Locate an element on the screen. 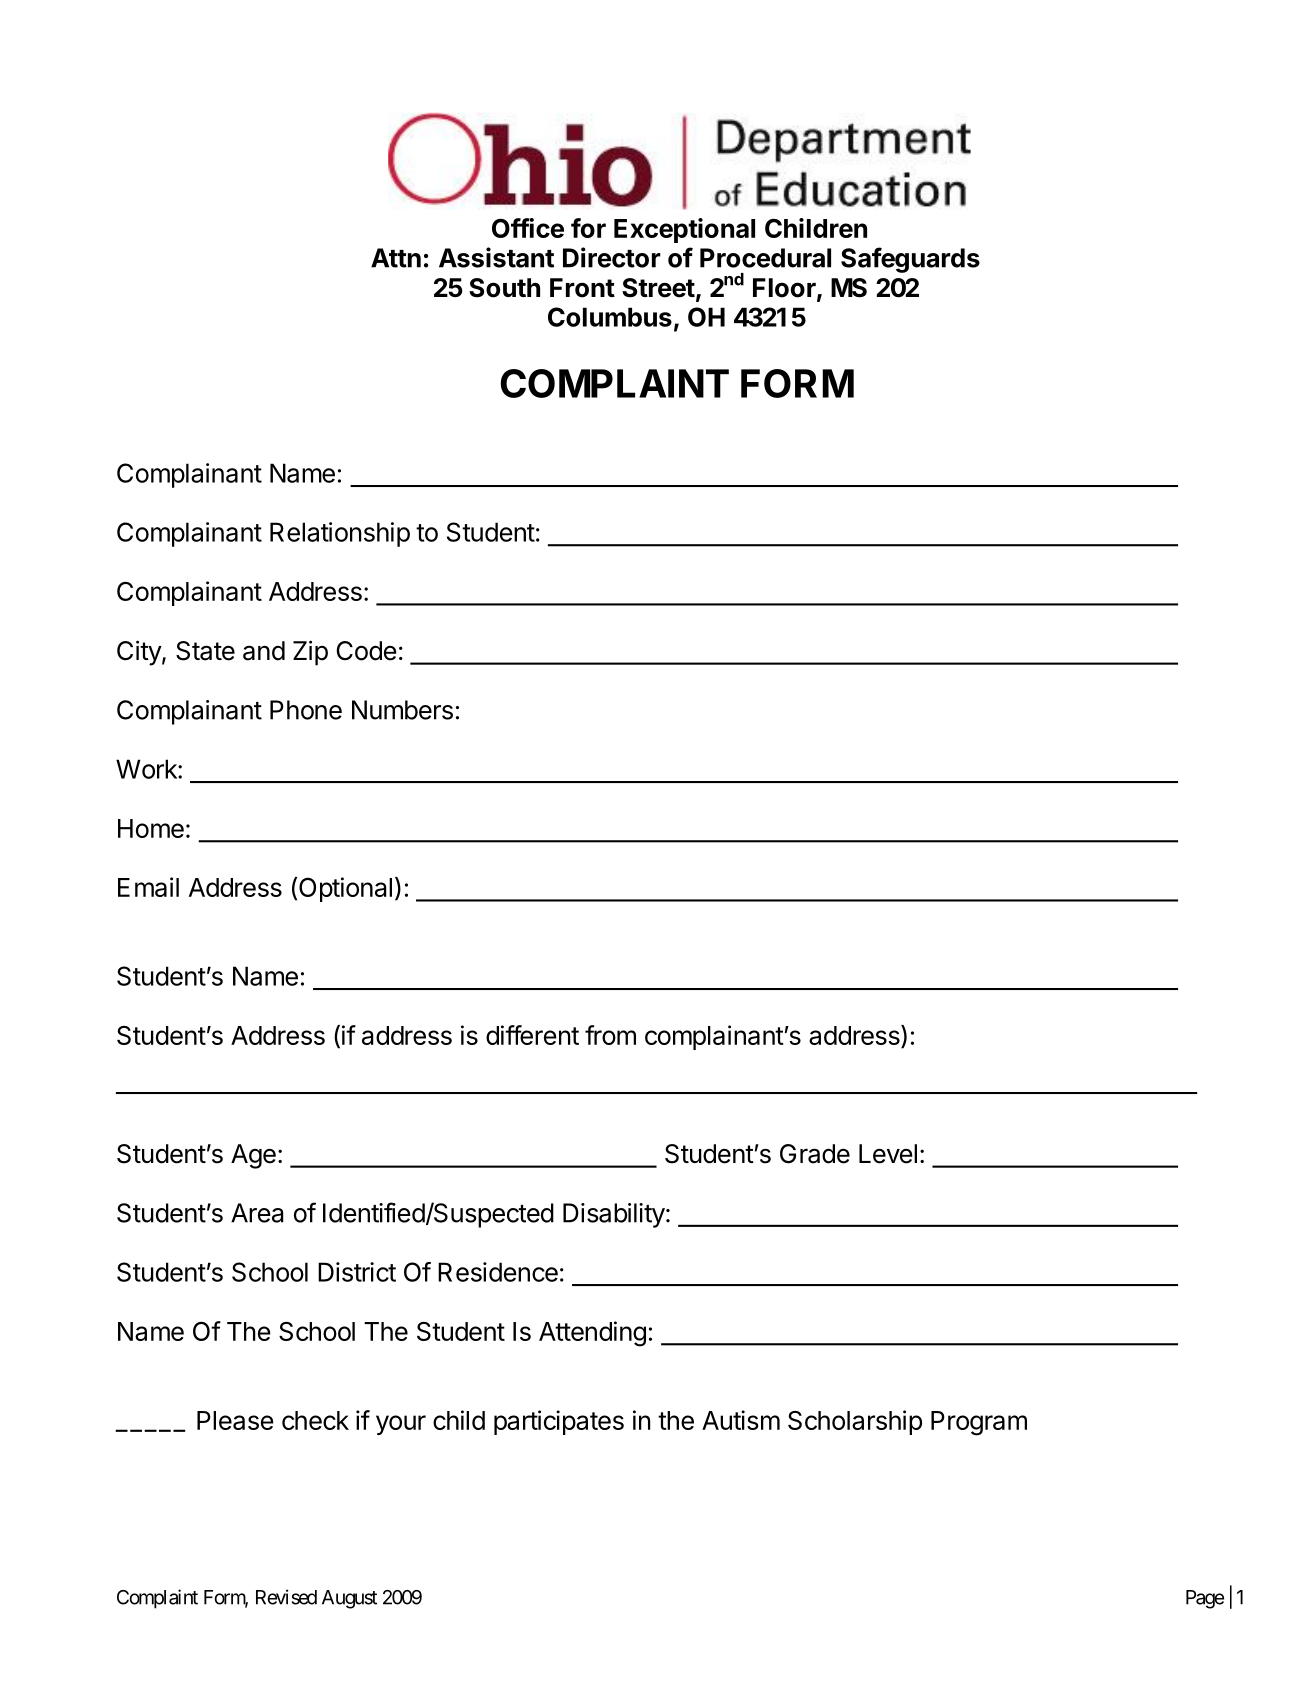 This screenshot has width=1313, height=1699. from is located at coordinates (610, 1035).
